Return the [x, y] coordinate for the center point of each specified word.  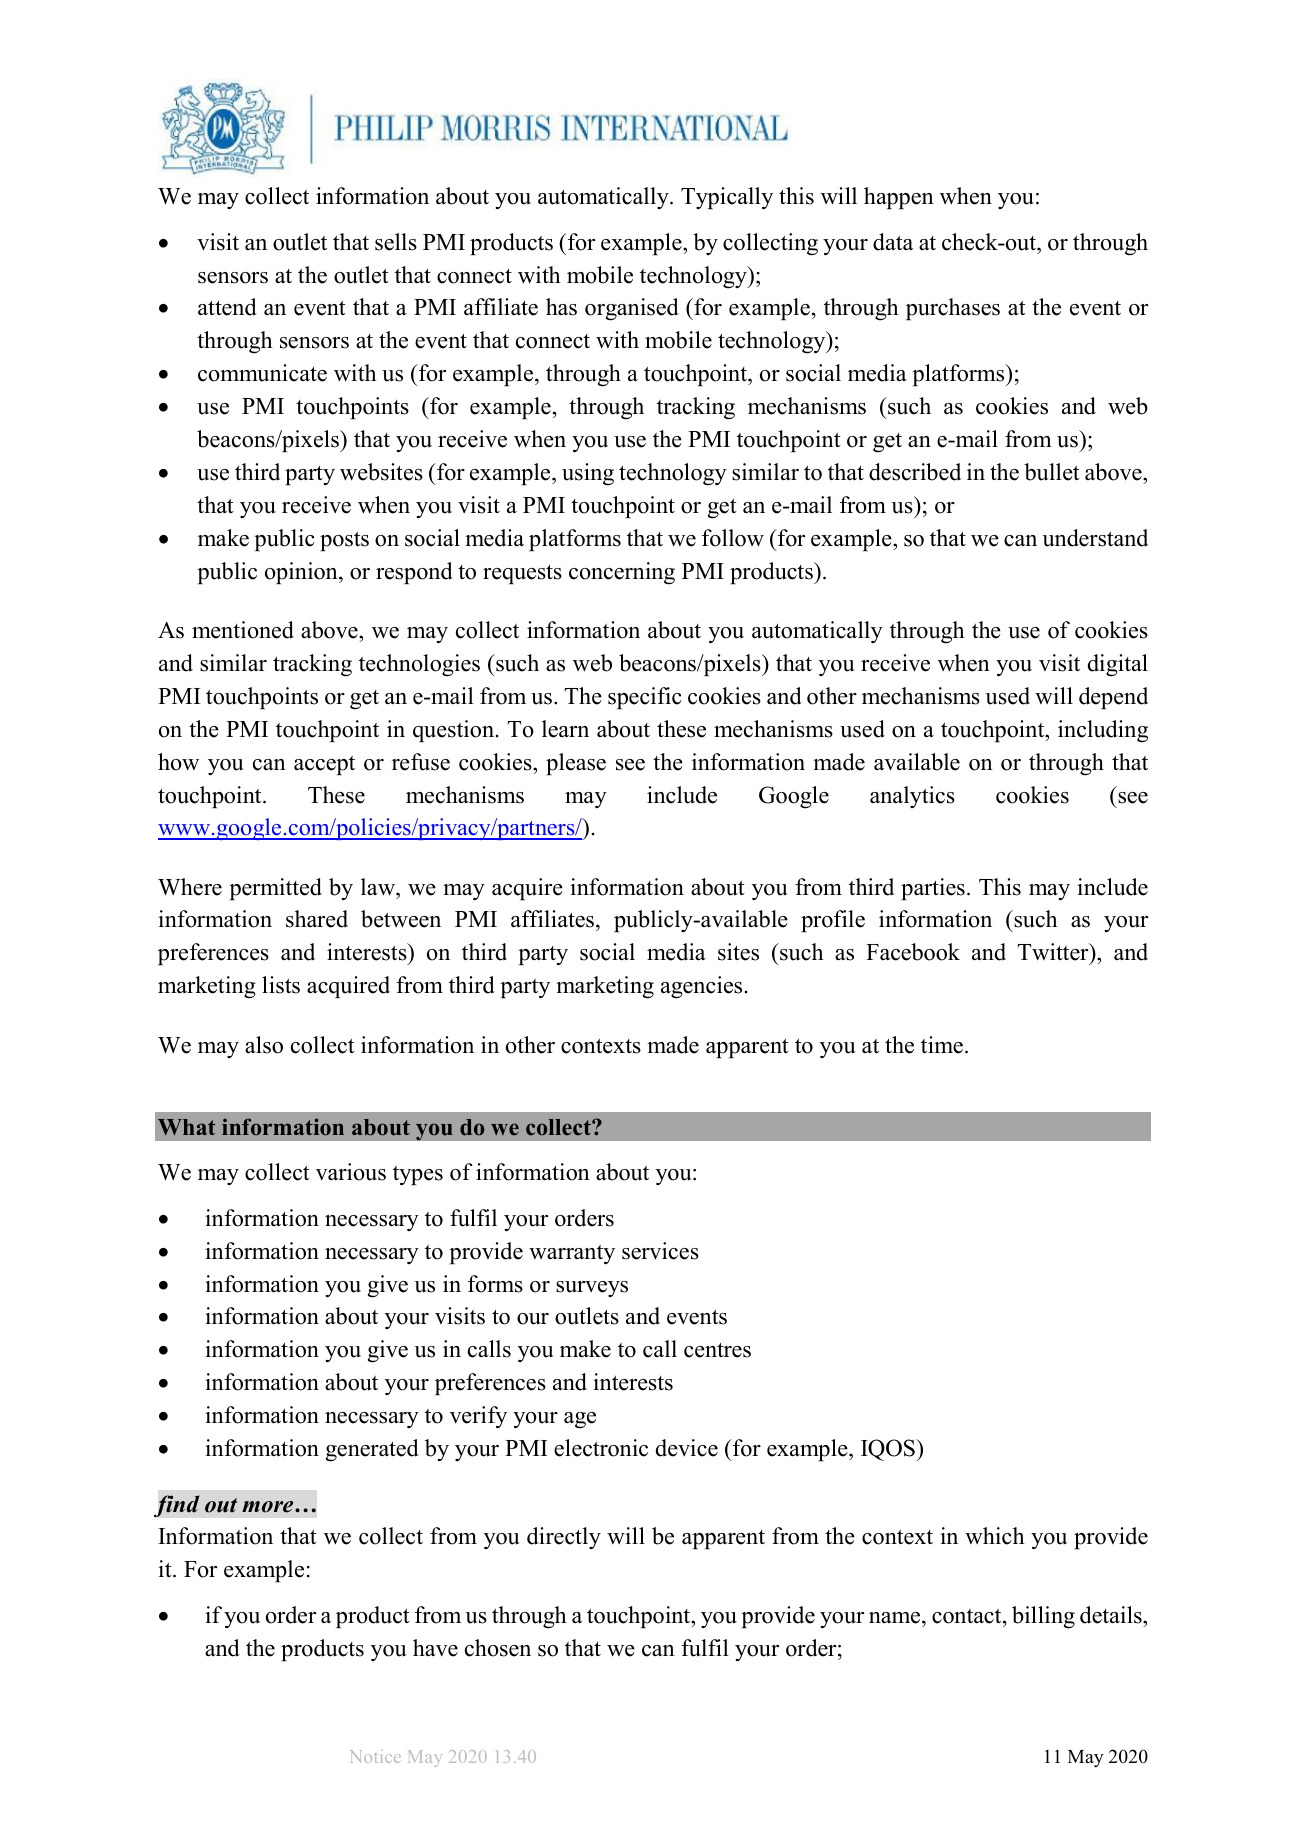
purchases [953, 309]
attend [227, 307]
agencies [701, 987]
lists [281, 985]
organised [632, 309]
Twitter [1054, 953]
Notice [375, 1756]
